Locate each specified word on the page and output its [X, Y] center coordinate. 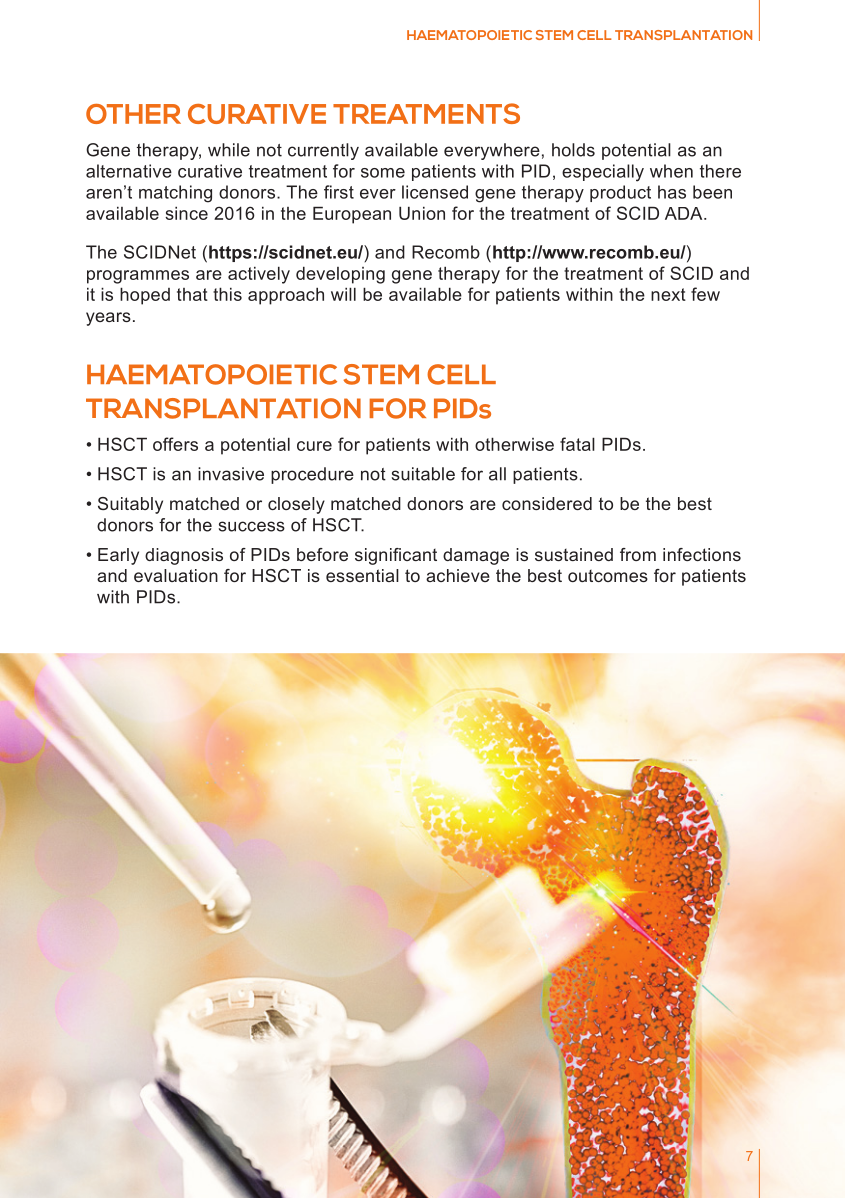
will [343, 294]
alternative [129, 171]
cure [314, 446]
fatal [577, 444]
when [671, 171]
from [638, 554]
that [192, 294]
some [383, 173]
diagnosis [184, 556]
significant [396, 556]
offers [175, 444]
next [668, 294]
